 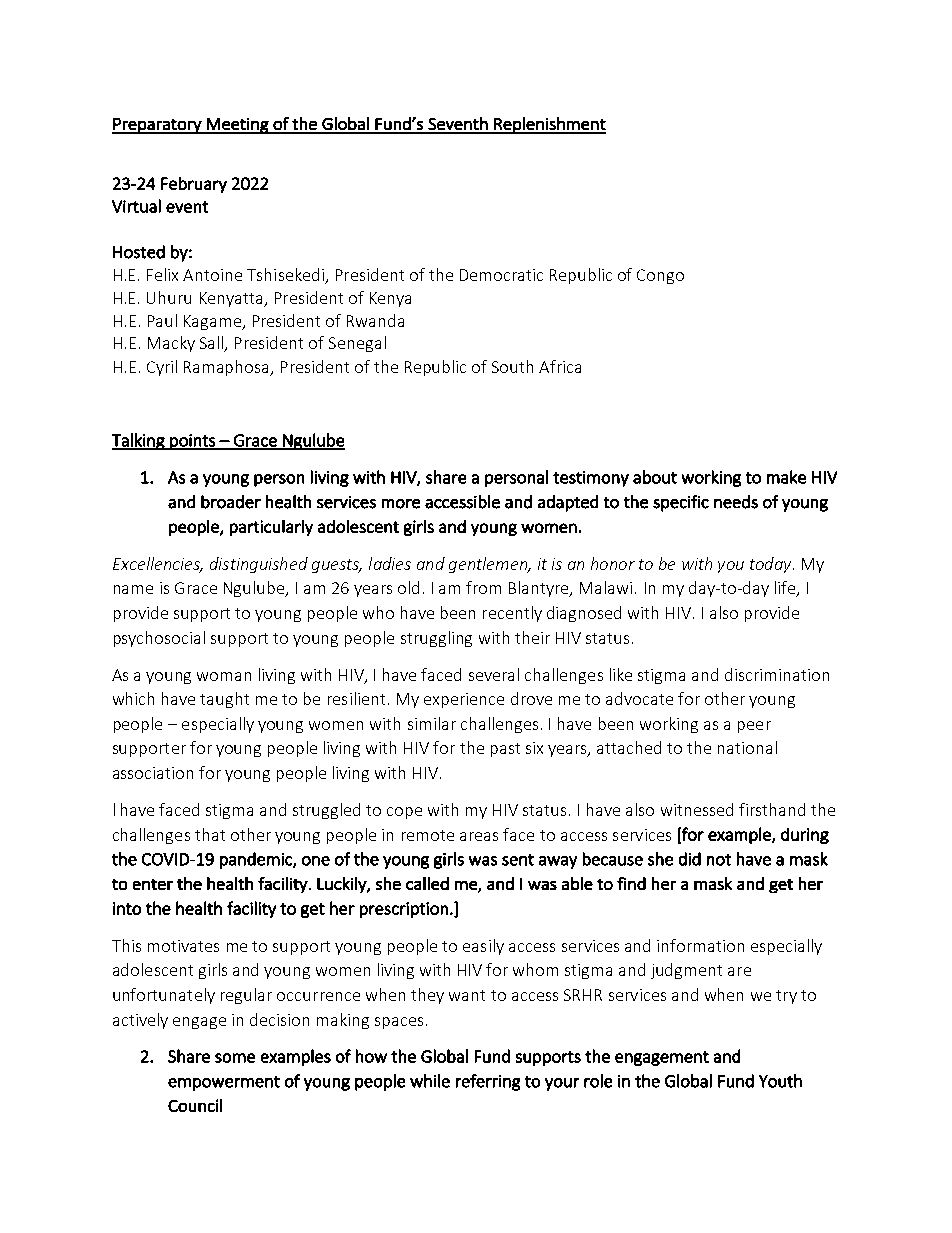 I want to click on Replenishment, so click(x=549, y=125).
